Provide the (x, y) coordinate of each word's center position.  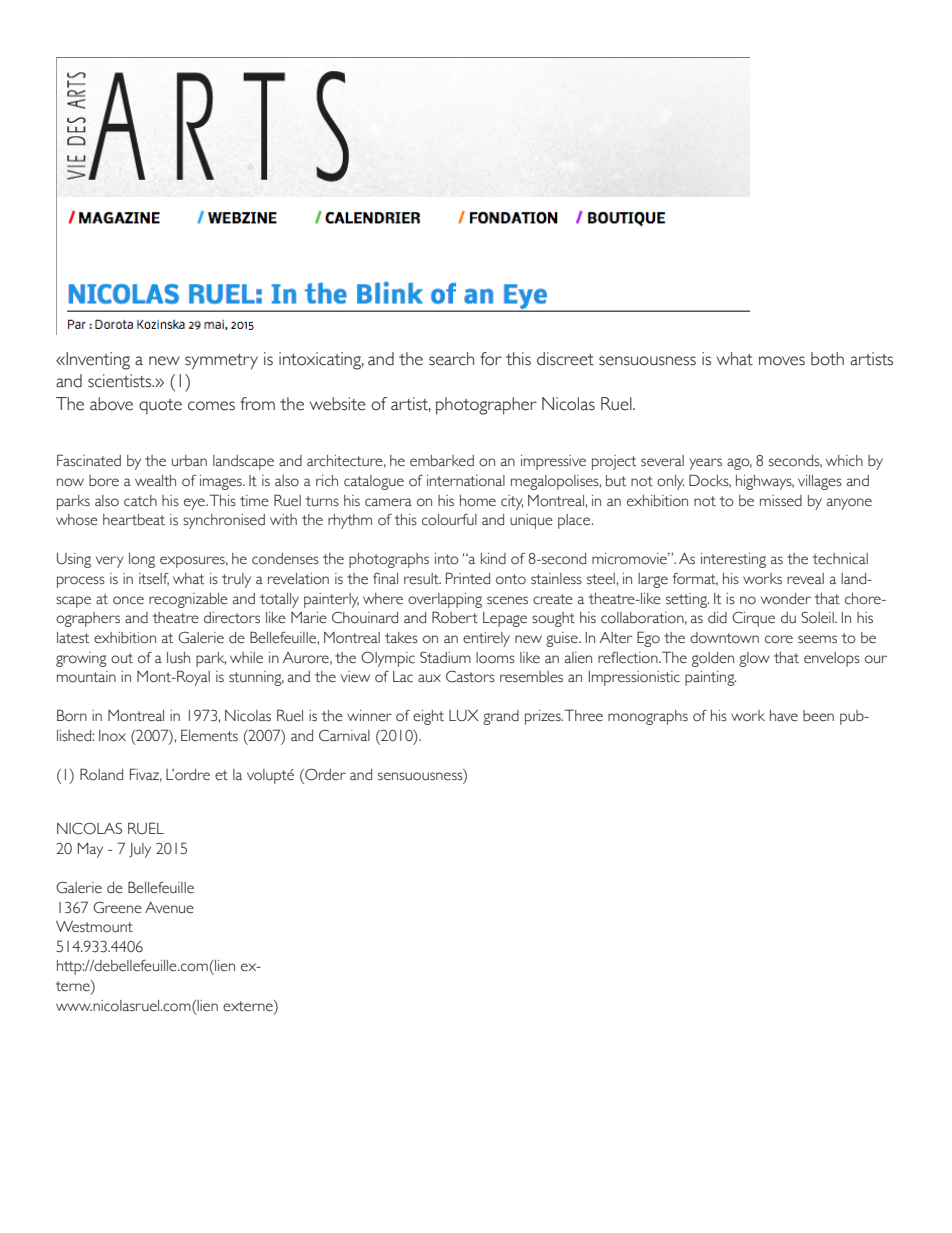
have (784, 716)
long (142, 560)
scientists (121, 381)
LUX (464, 716)
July (140, 850)
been (818, 716)
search (451, 359)
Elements (209, 735)
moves (782, 361)
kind (493, 559)
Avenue (169, 908)
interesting (733, 560)
